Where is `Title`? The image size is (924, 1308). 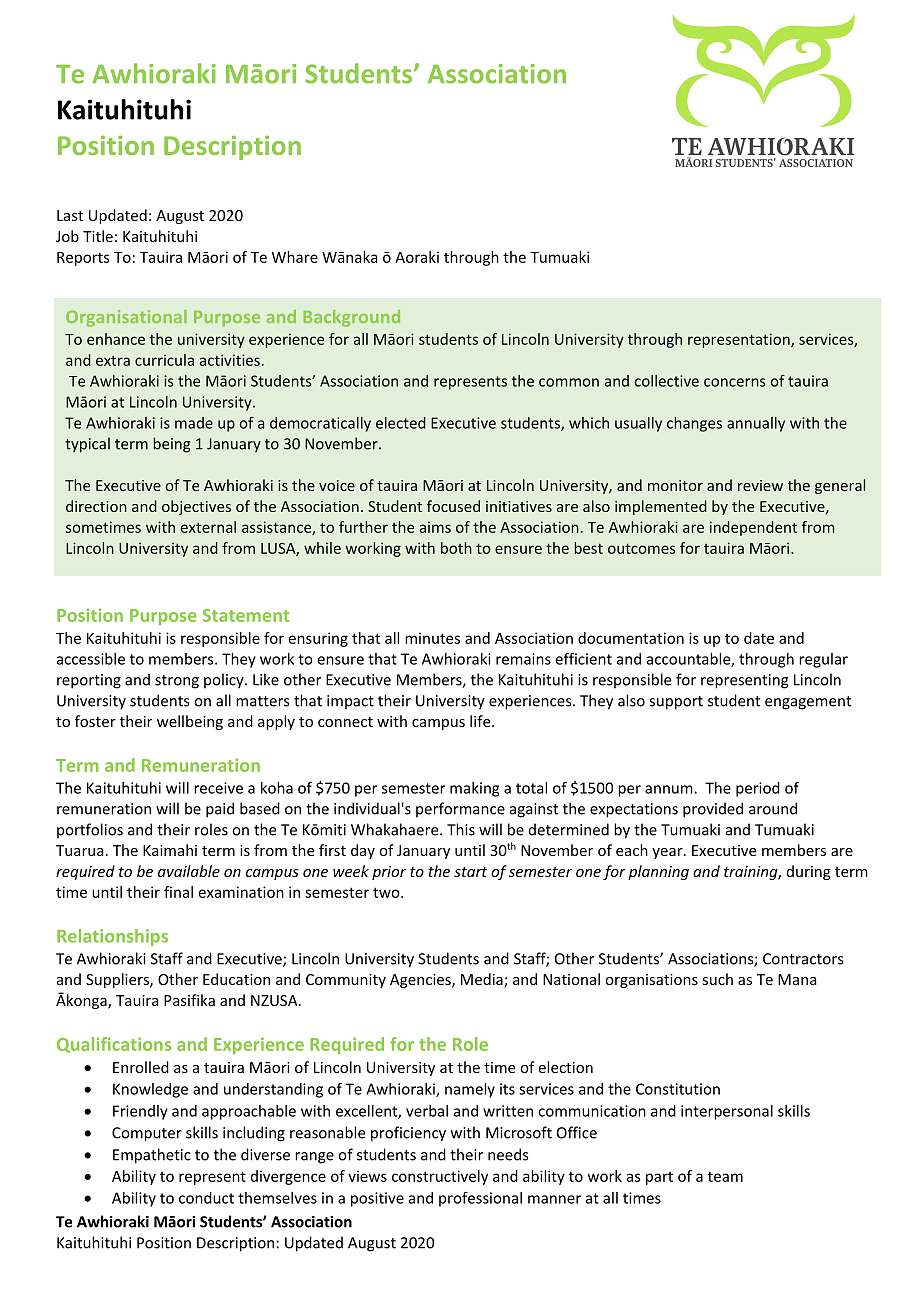
Title is located at coordinates (98, 236).
